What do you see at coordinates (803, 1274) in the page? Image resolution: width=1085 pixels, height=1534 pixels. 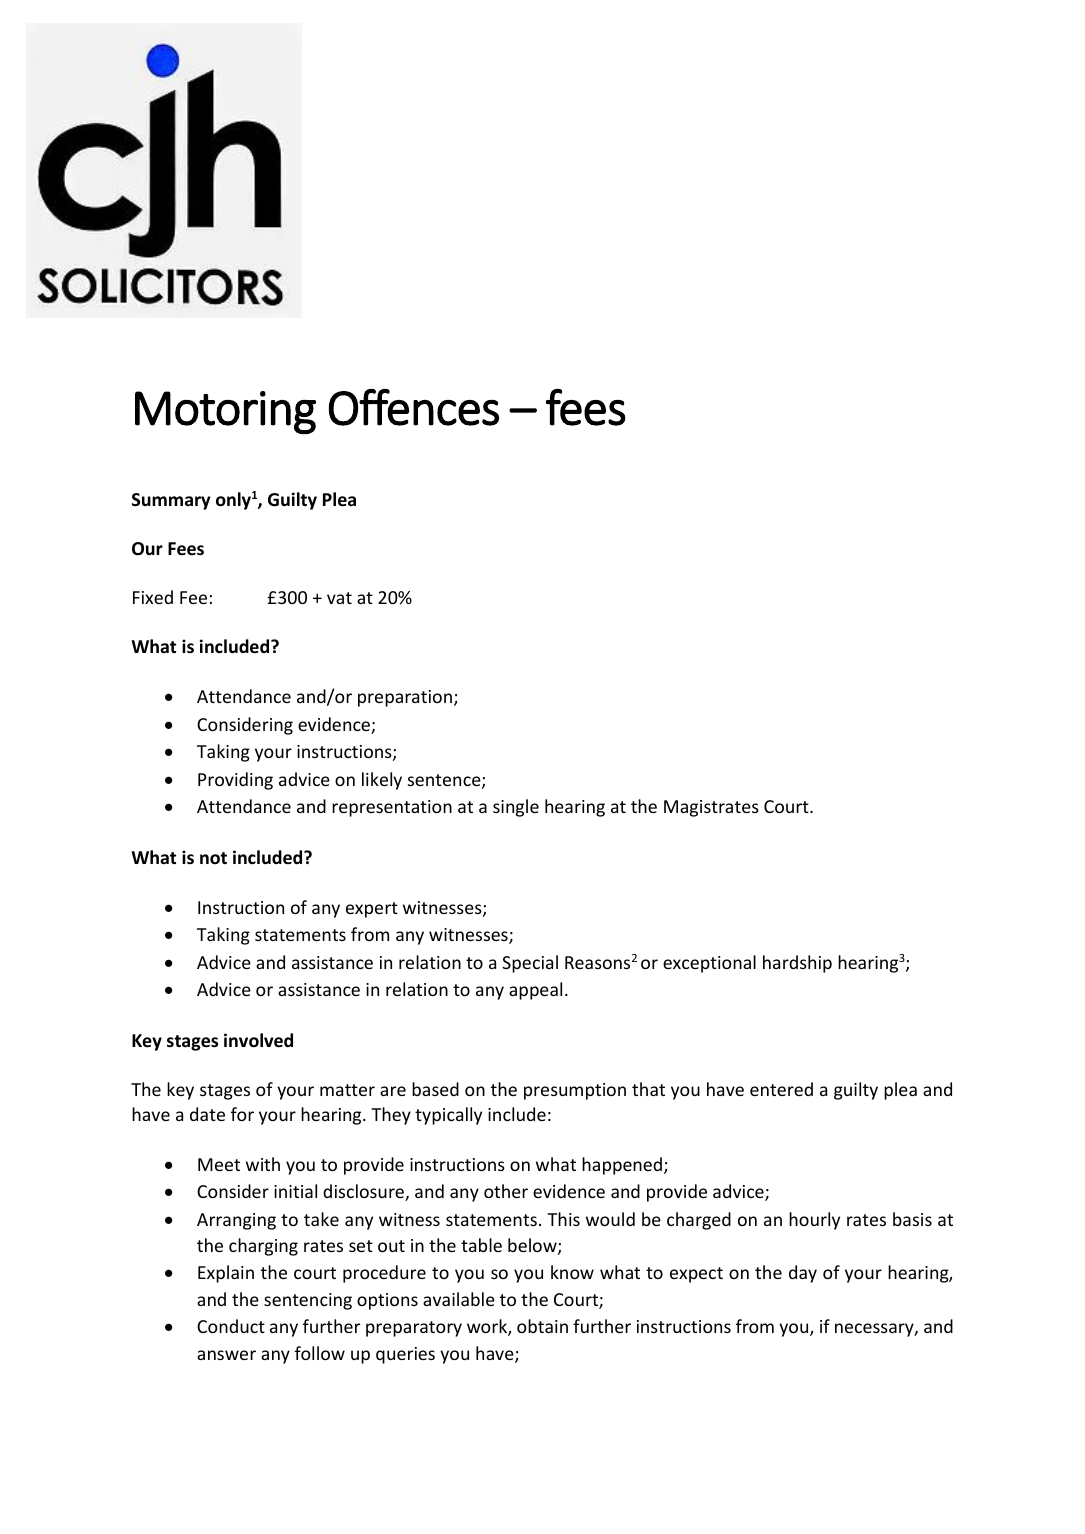 I see `day` at bounding box center [803, 1274].
